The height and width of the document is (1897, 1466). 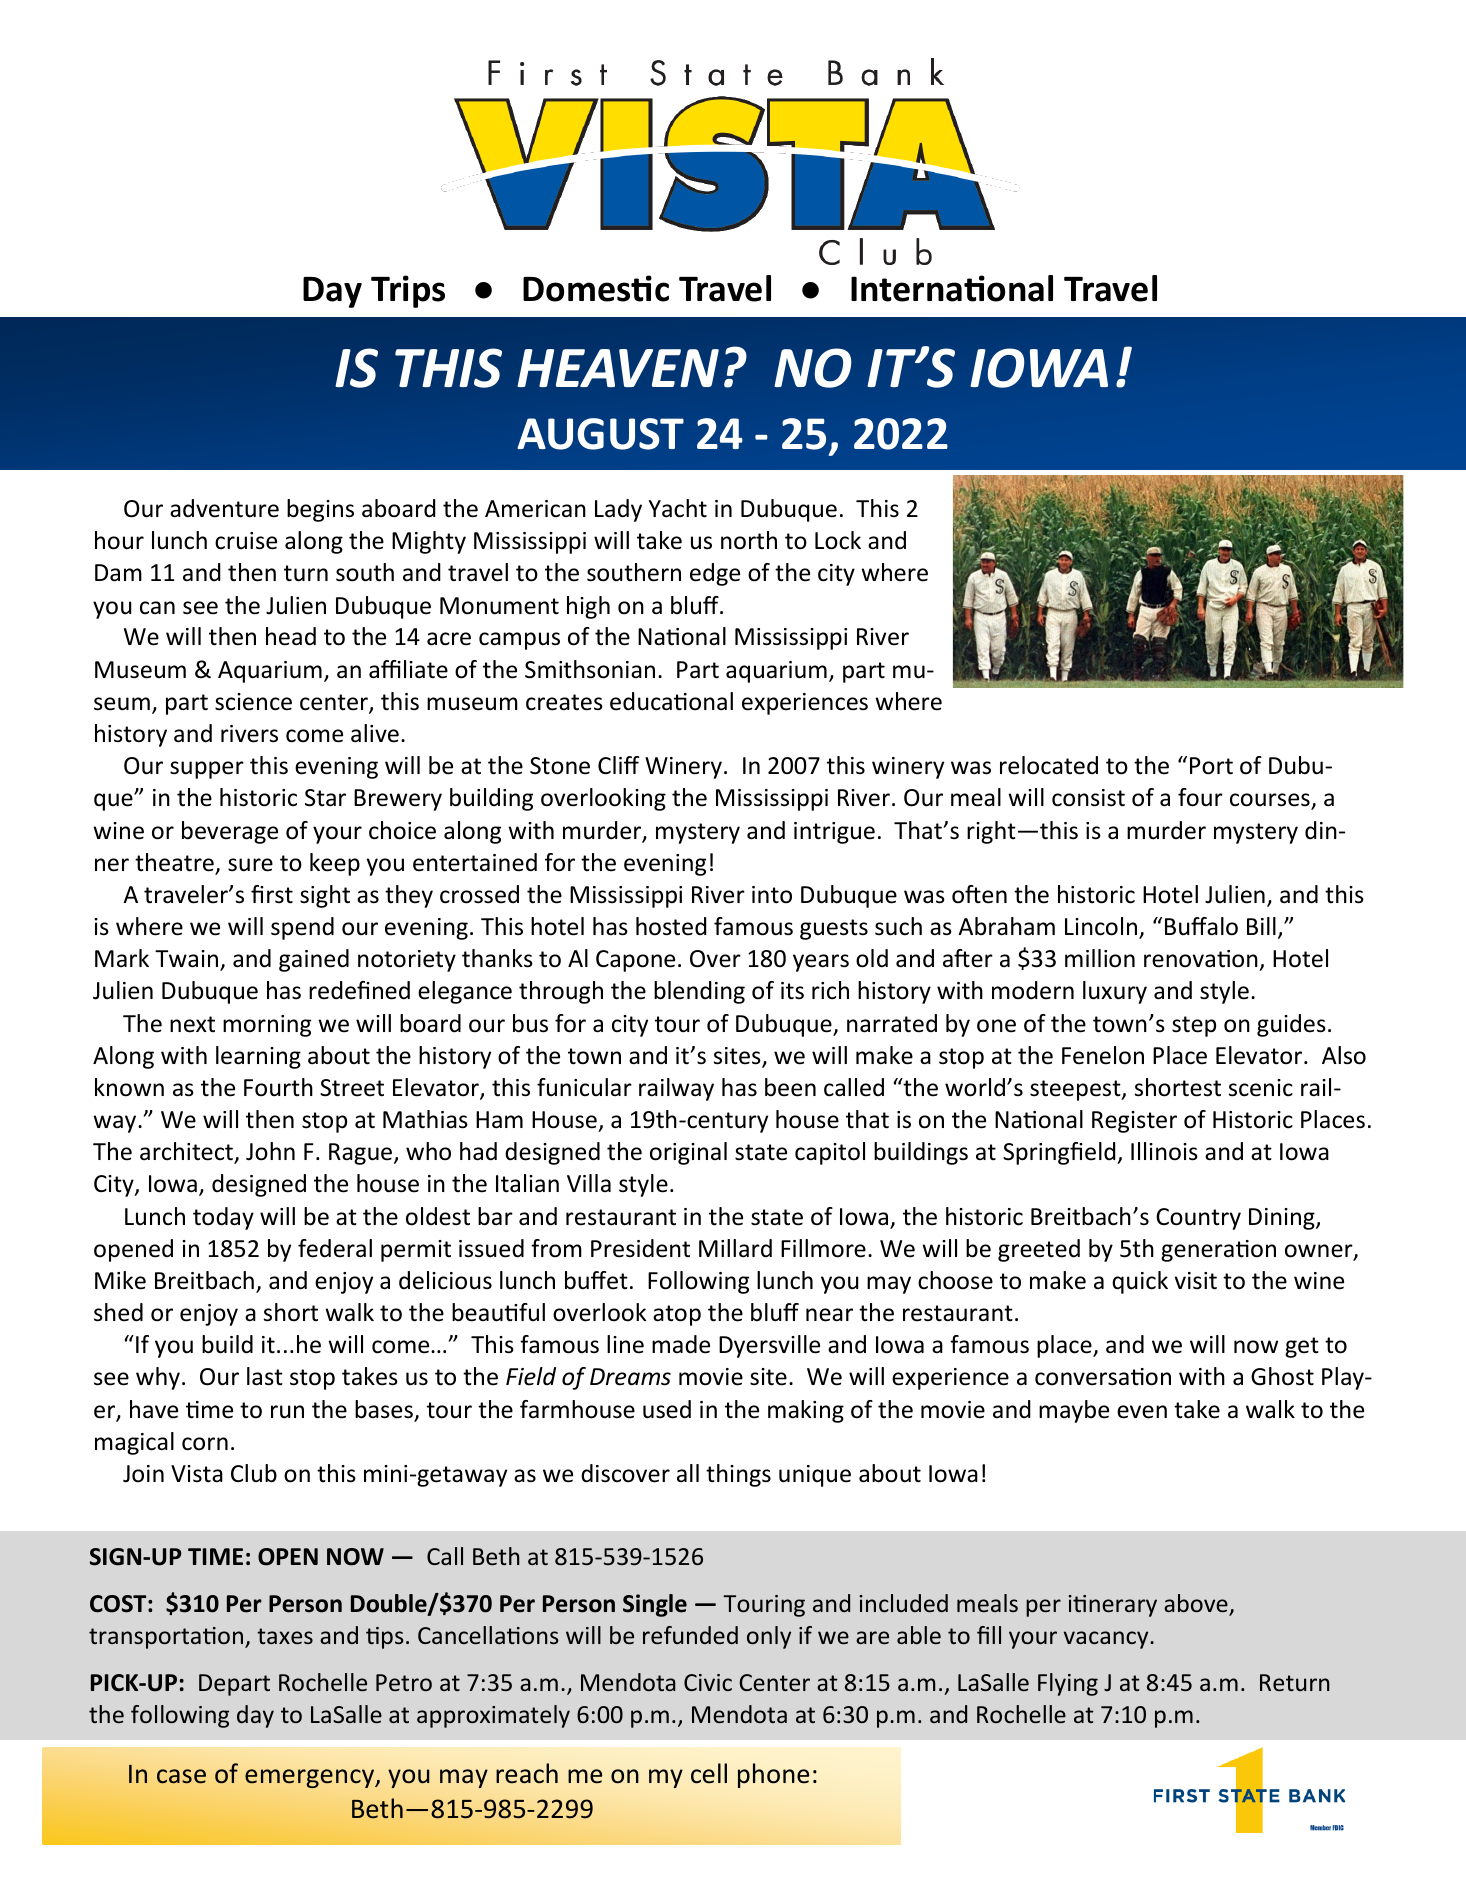 I want to click on Lock, so click(x=838, y=540).
